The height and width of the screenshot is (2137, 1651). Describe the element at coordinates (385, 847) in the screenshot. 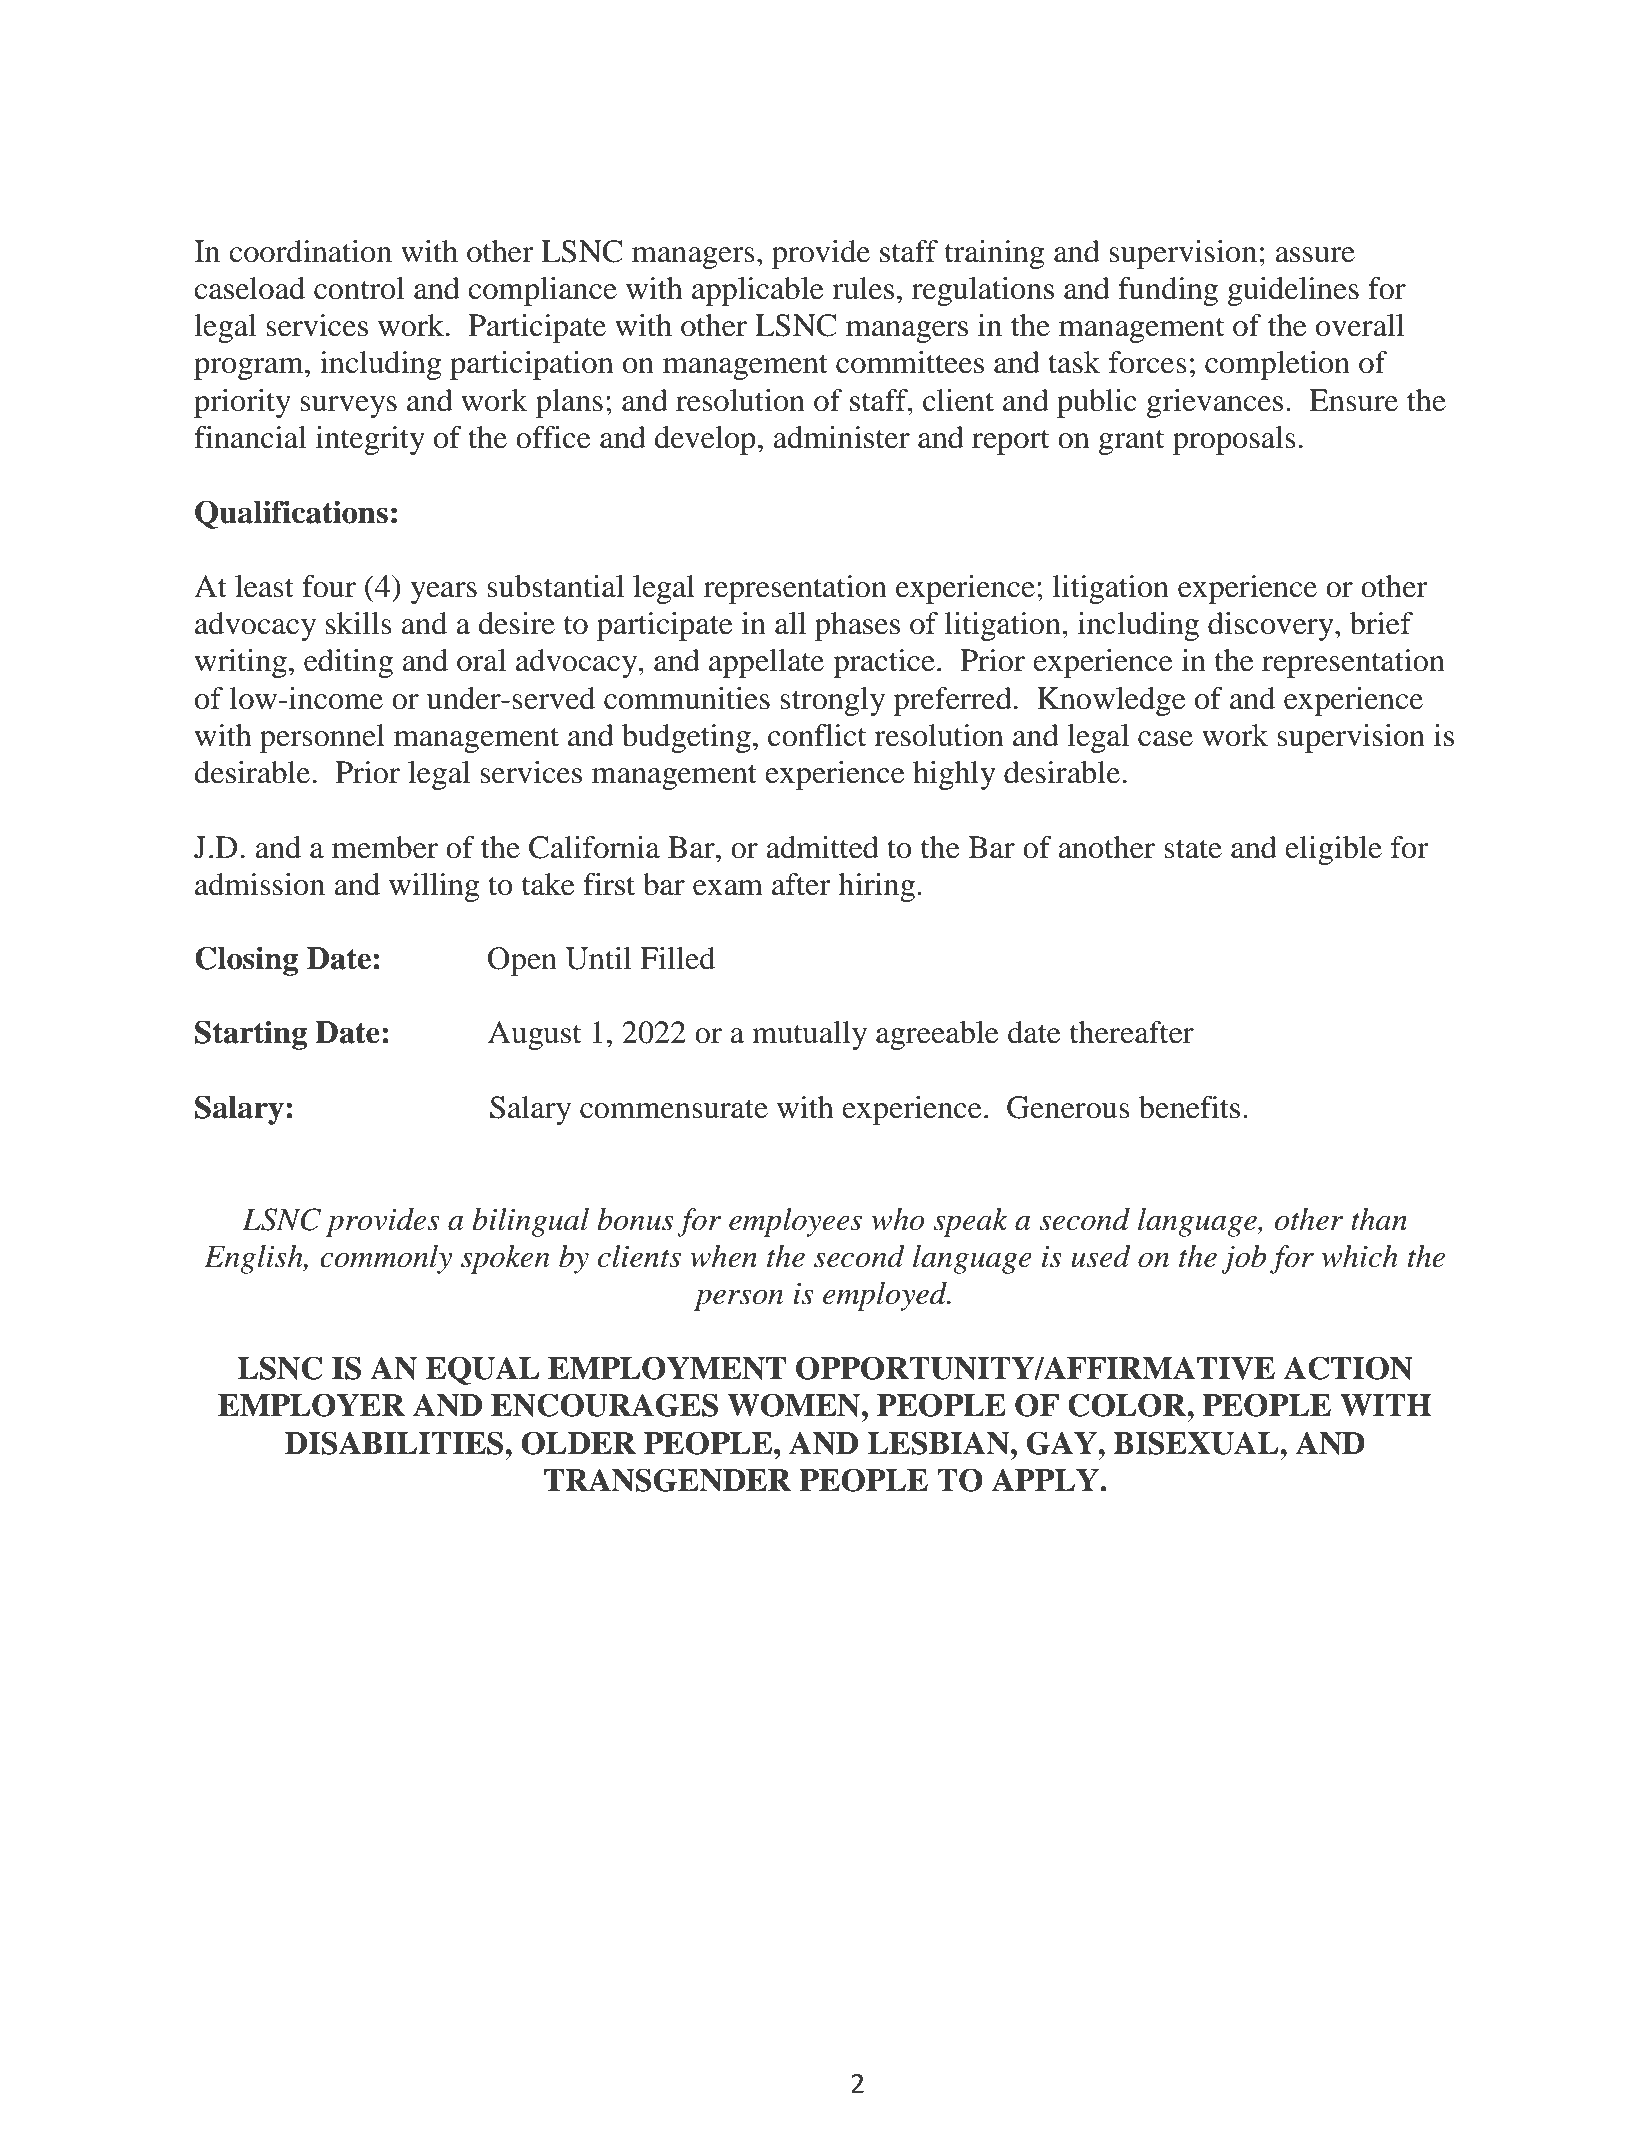

I see `member` at that location.
